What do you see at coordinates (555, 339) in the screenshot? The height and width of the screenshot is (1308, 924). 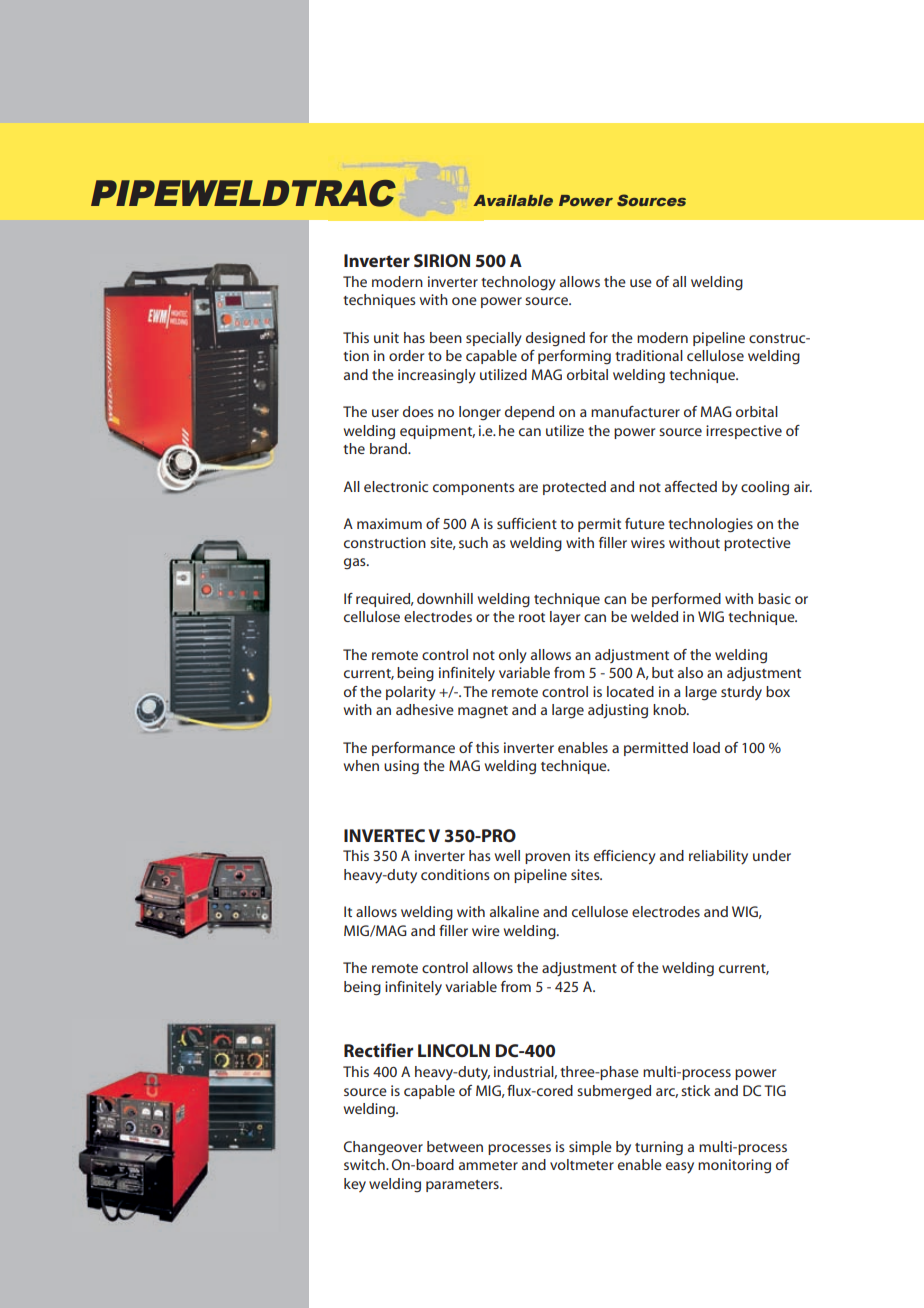 I see `designed` at bounding box center [555, 339].
